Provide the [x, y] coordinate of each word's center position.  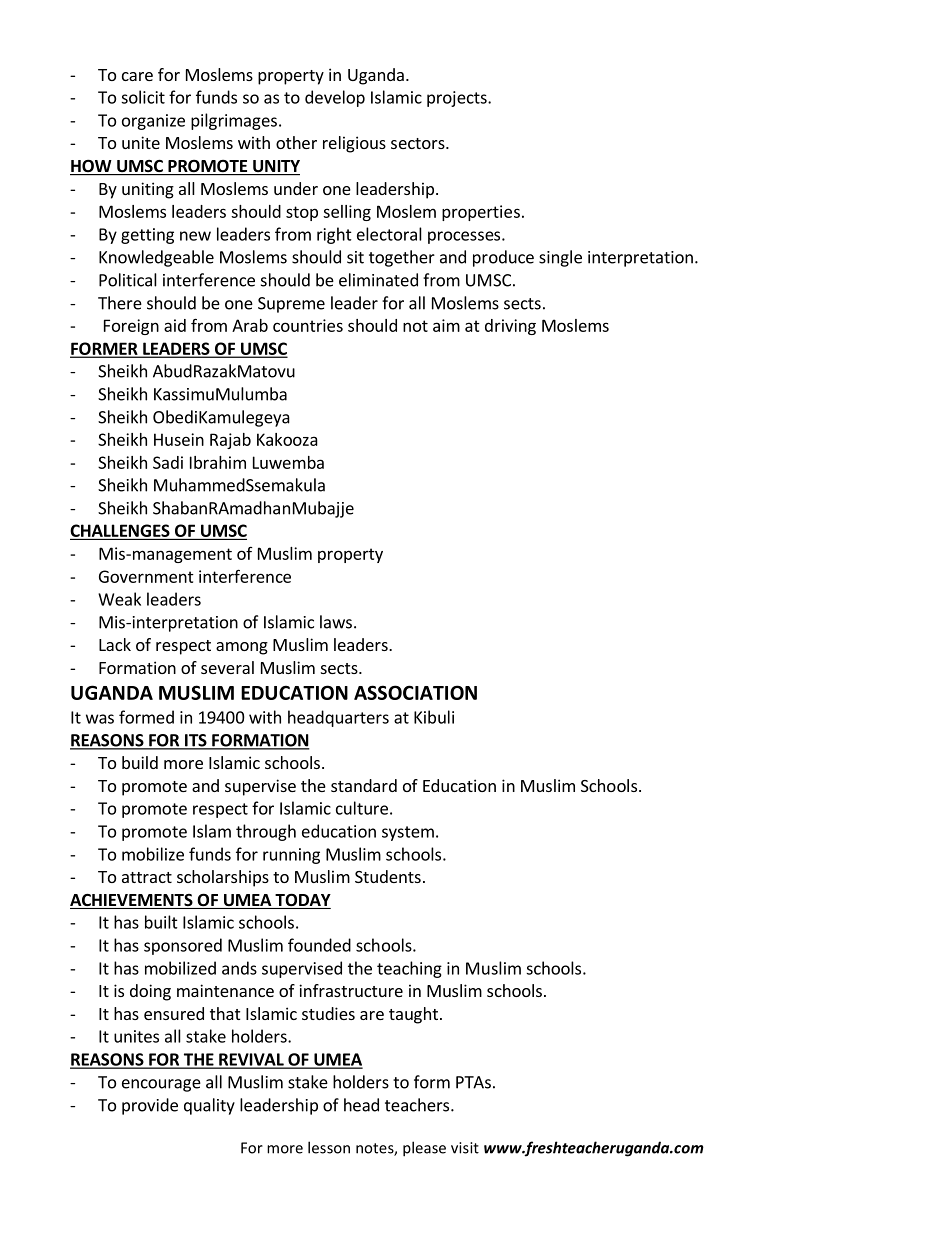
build [140, 762]
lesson [329, 1147]
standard [364, 785]
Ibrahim [218, 462]
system [408, 833]
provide [150, 1106]
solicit [143, 97]
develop [335, 98]
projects [458, 99]
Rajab [230, 441]
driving [510, 327]
